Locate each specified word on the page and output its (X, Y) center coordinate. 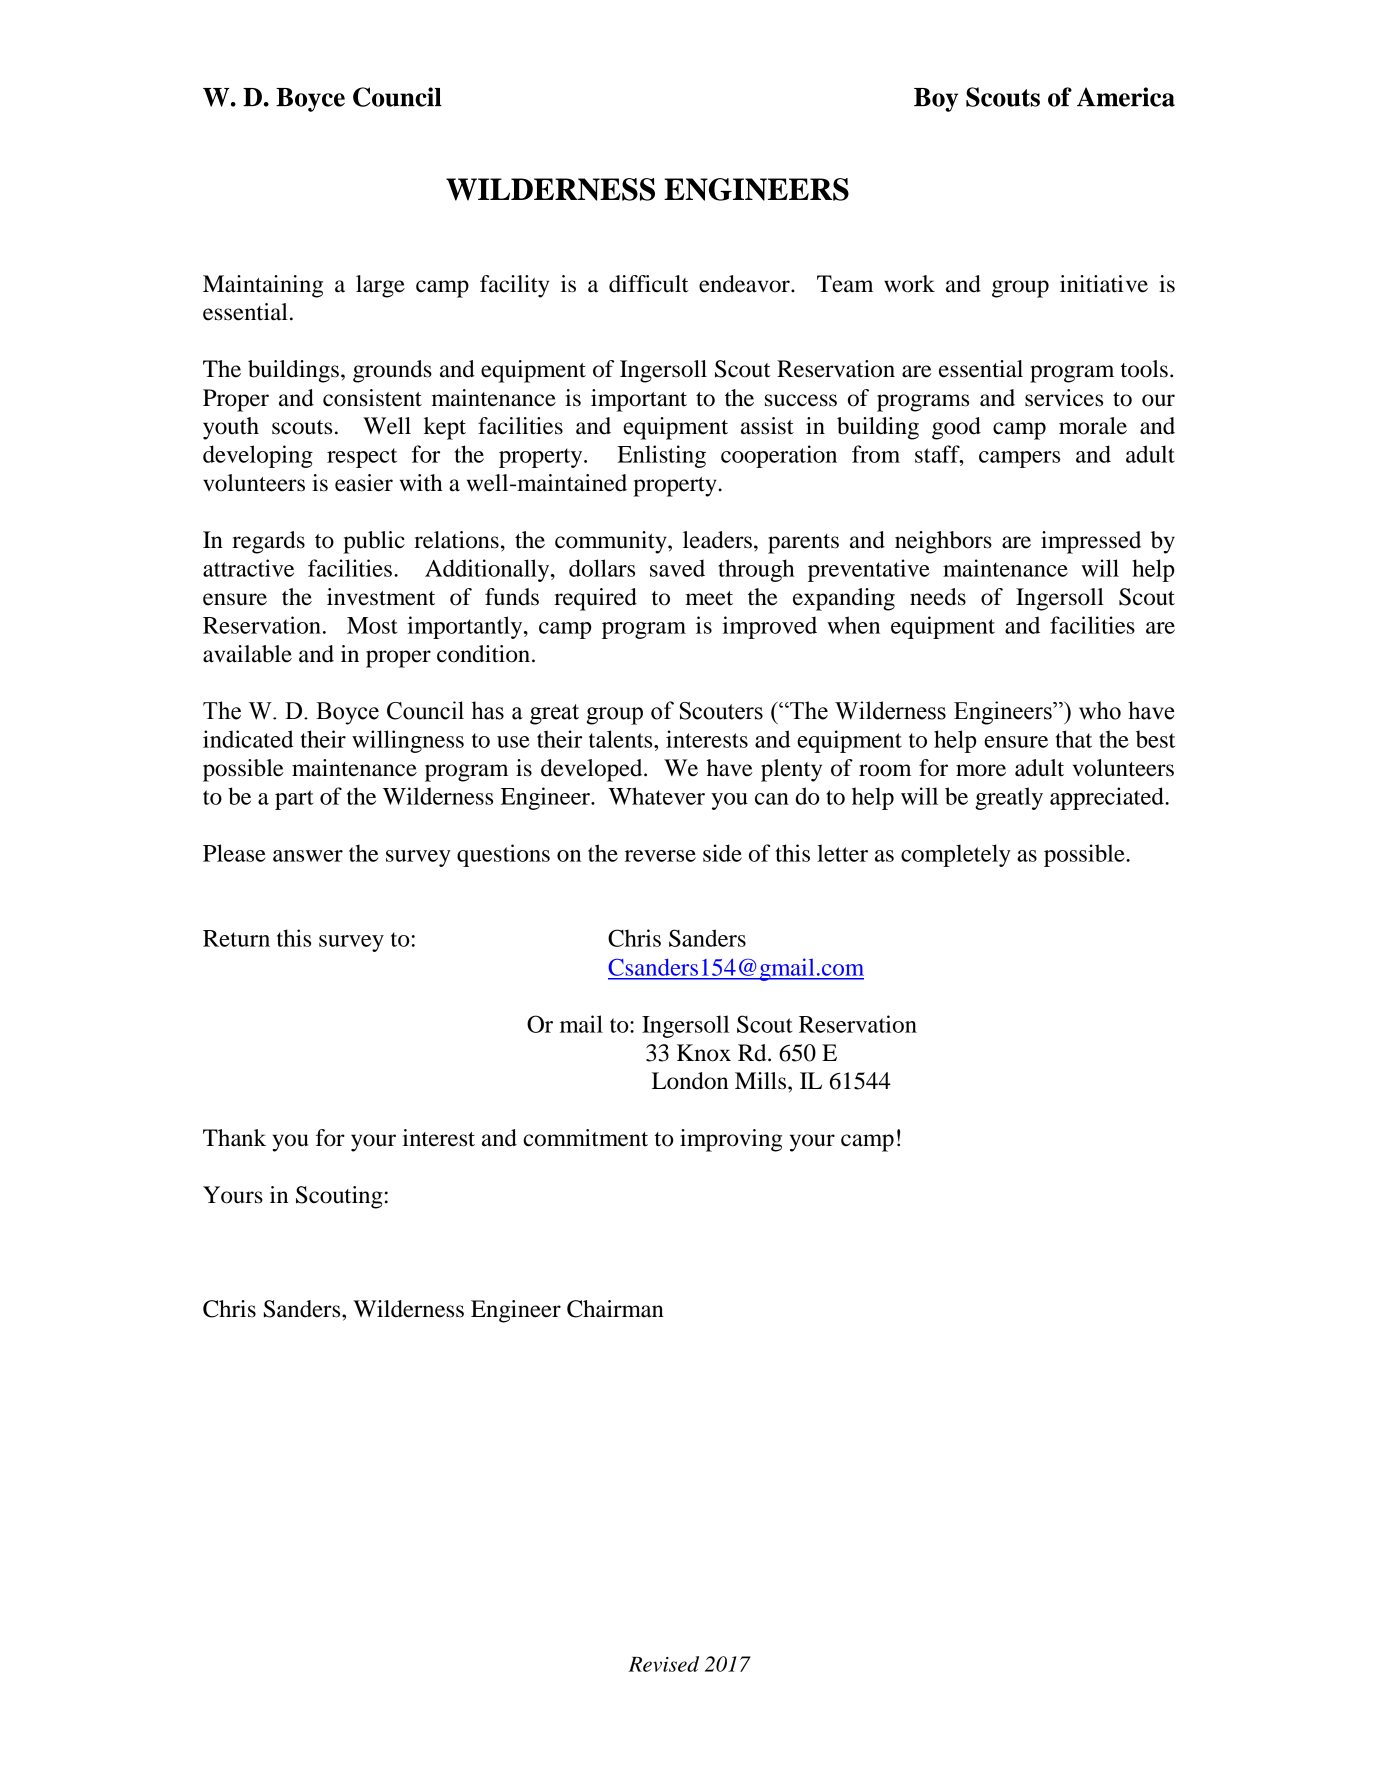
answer (308, 856)
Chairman (615, 1309)
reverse (660, 856)
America (1126, 97)
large (380, 286)
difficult (649, 284)
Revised (664, 1664)
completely (956, 855)
